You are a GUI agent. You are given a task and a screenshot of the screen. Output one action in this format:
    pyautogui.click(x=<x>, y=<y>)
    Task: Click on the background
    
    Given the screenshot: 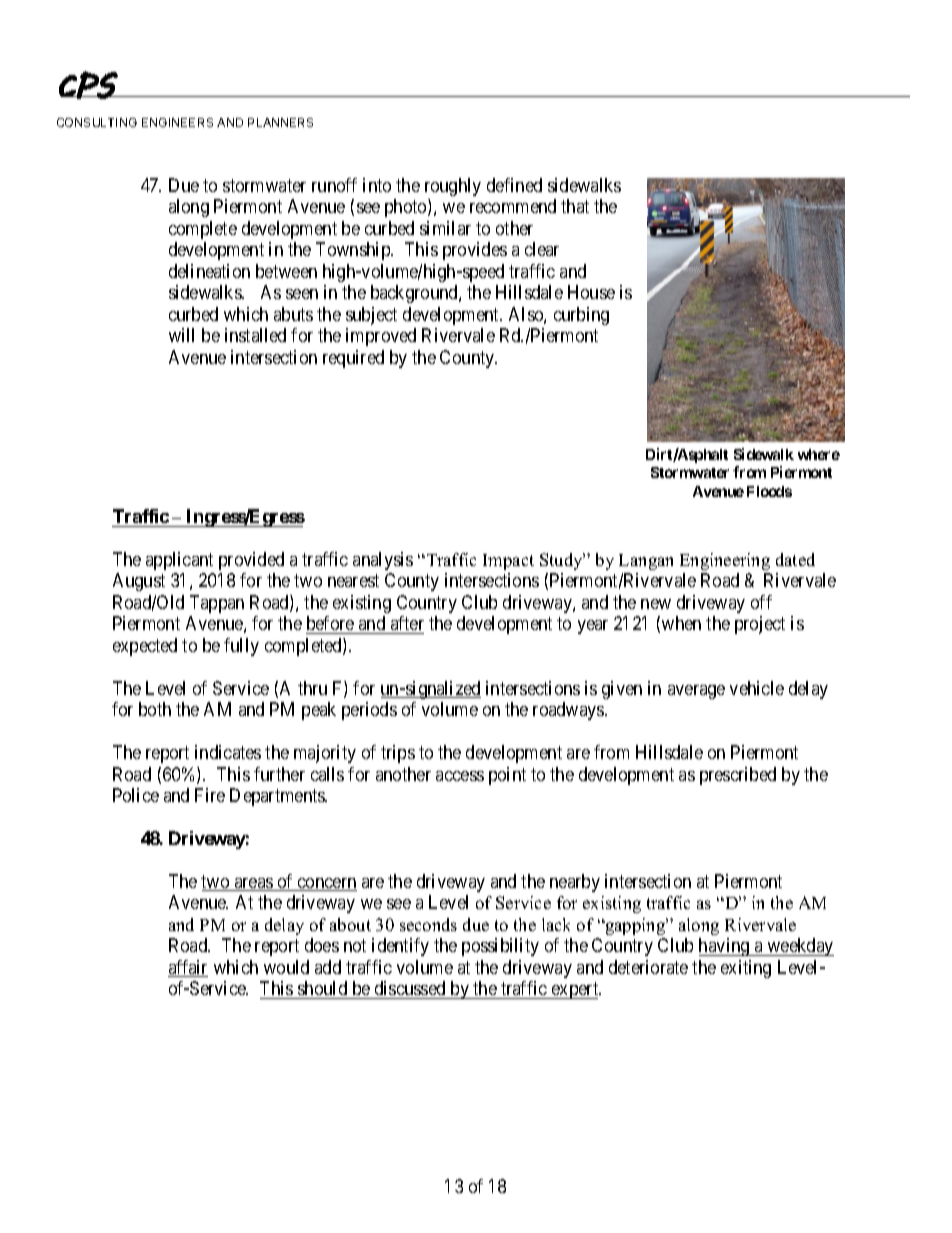 What is the action you would take?
    pyautogui.click(x=415, y=294)
